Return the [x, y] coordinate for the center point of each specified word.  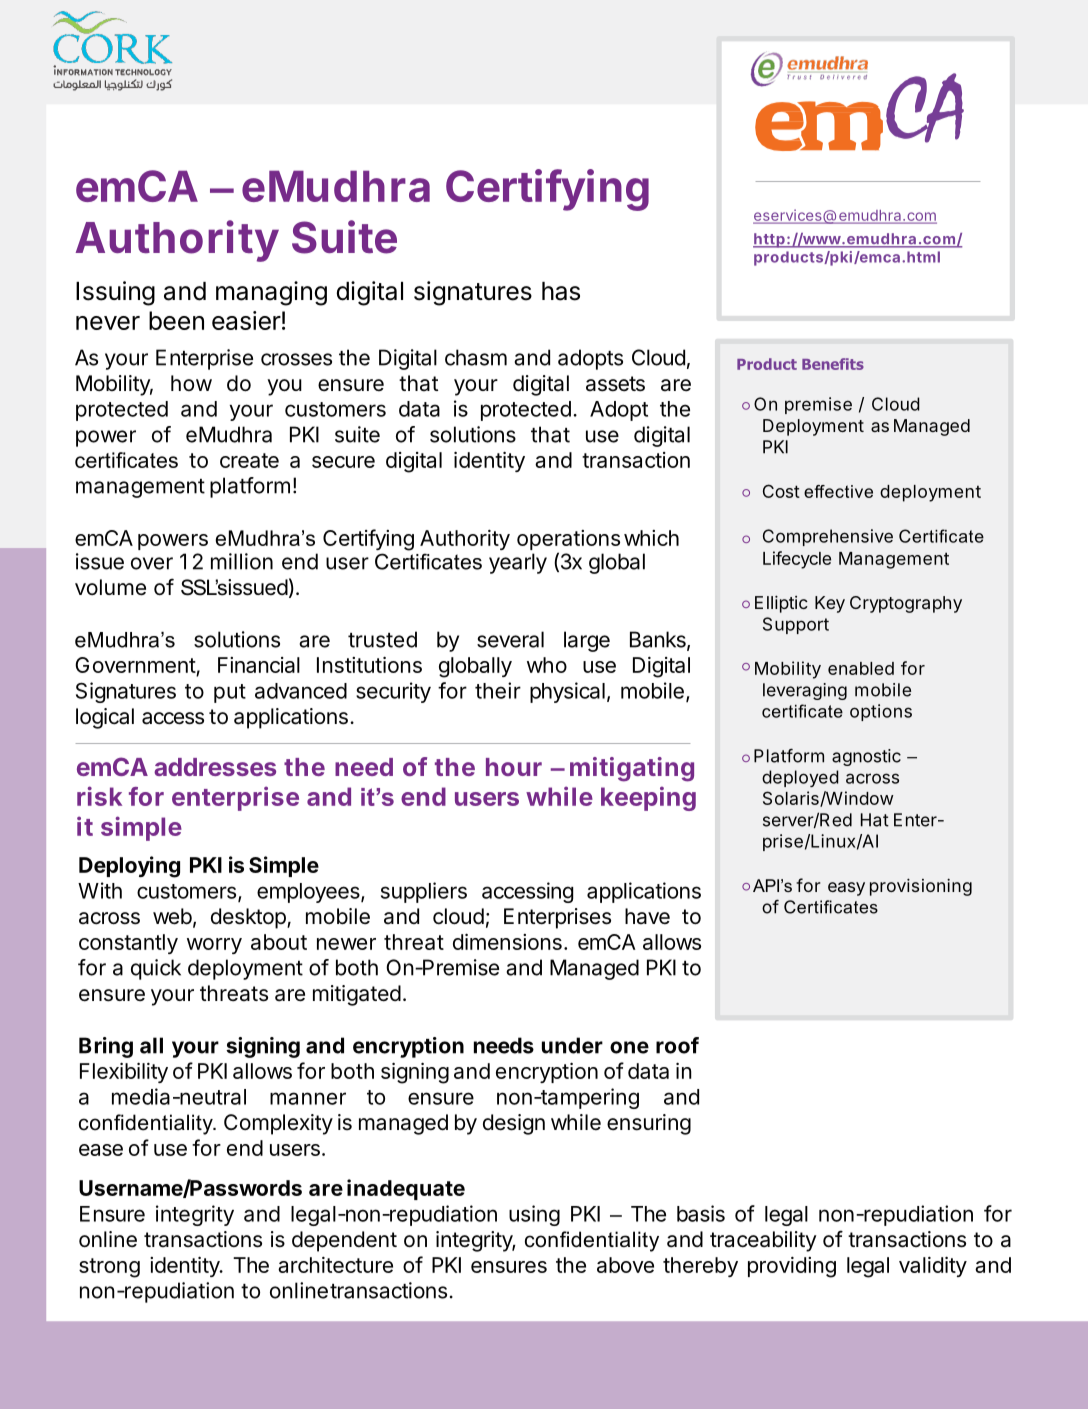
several [510, 639]
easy [846, 889]
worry [214, 946]
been [176, 320]
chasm [476, 357]
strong [109, 1268]
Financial [259, 665]
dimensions [507, 941]
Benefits [833, 364]
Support [796, 625]
